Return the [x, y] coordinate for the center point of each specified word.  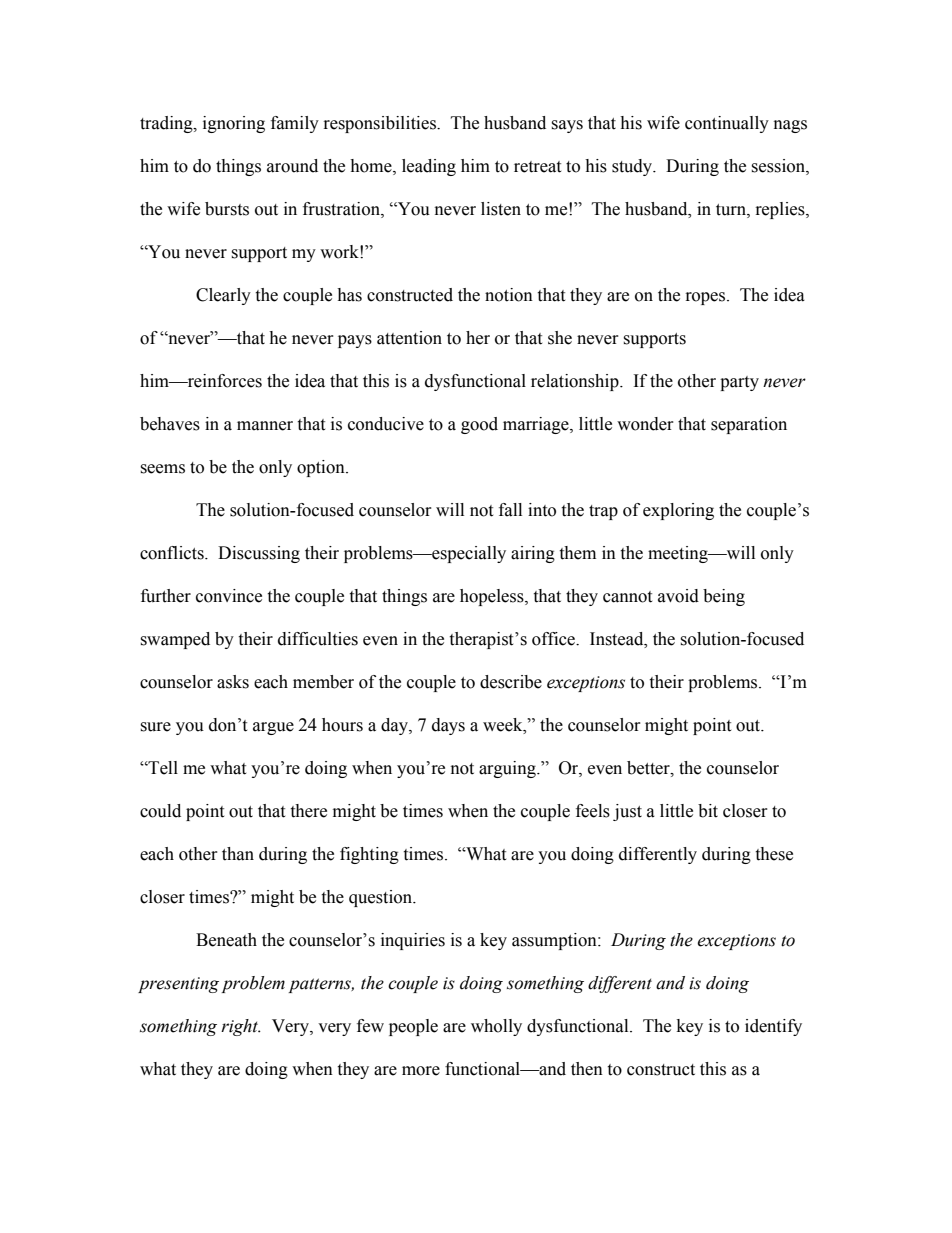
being [724, 597]
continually [727, 124]
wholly [496, 1027]
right [241, 1027]
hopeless [493, 597]
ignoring [234, 124]
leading [429, 167]
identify [773, 1027]
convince [229, 596]
